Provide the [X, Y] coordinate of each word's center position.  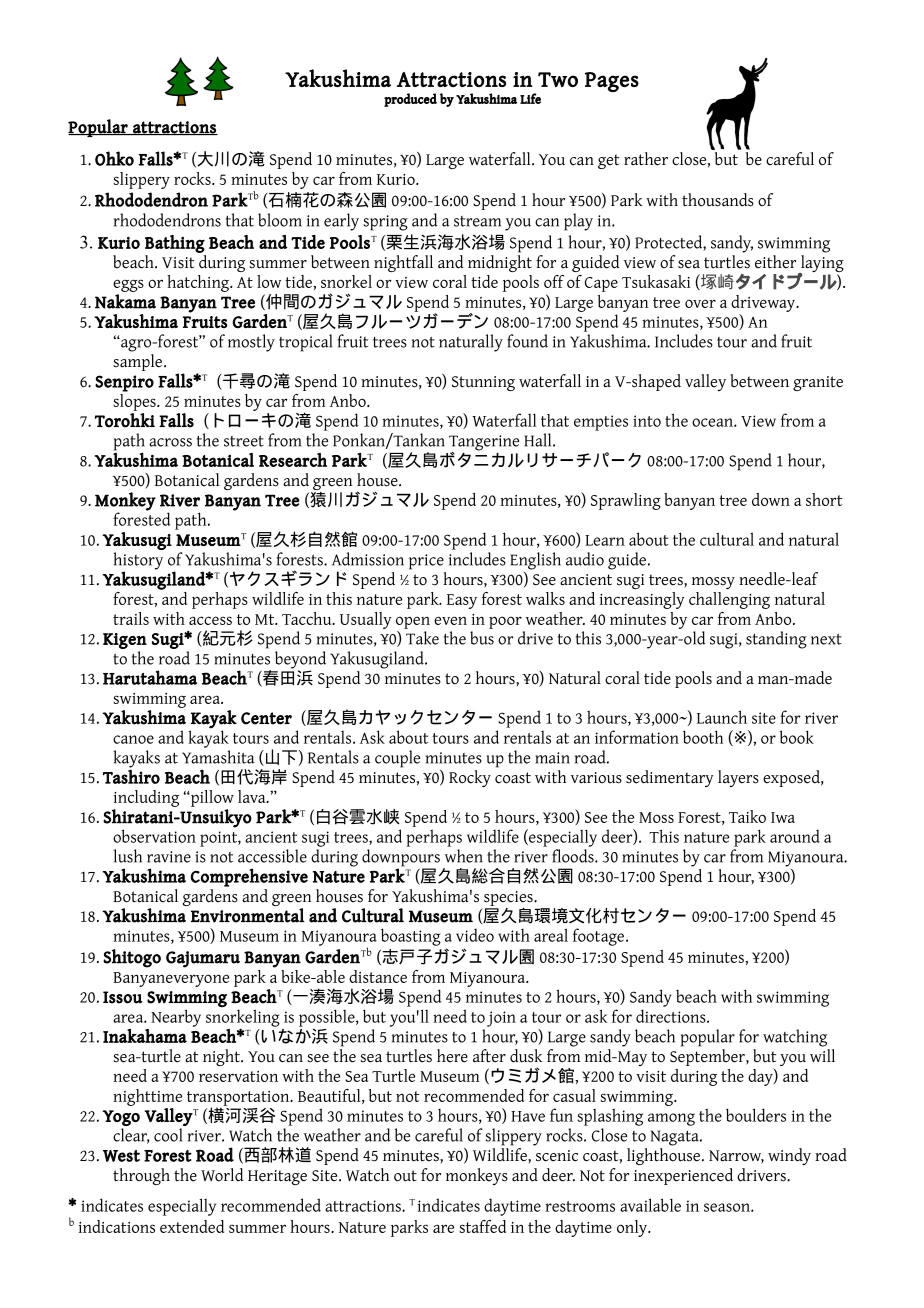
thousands [718, 200]
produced [410, 100]
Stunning [483, 383]
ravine [169, 857]
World [222, 1175]
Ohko [114, 158]
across [170, 442]
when [464, 856]
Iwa [783, 817]
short [824, 499]
